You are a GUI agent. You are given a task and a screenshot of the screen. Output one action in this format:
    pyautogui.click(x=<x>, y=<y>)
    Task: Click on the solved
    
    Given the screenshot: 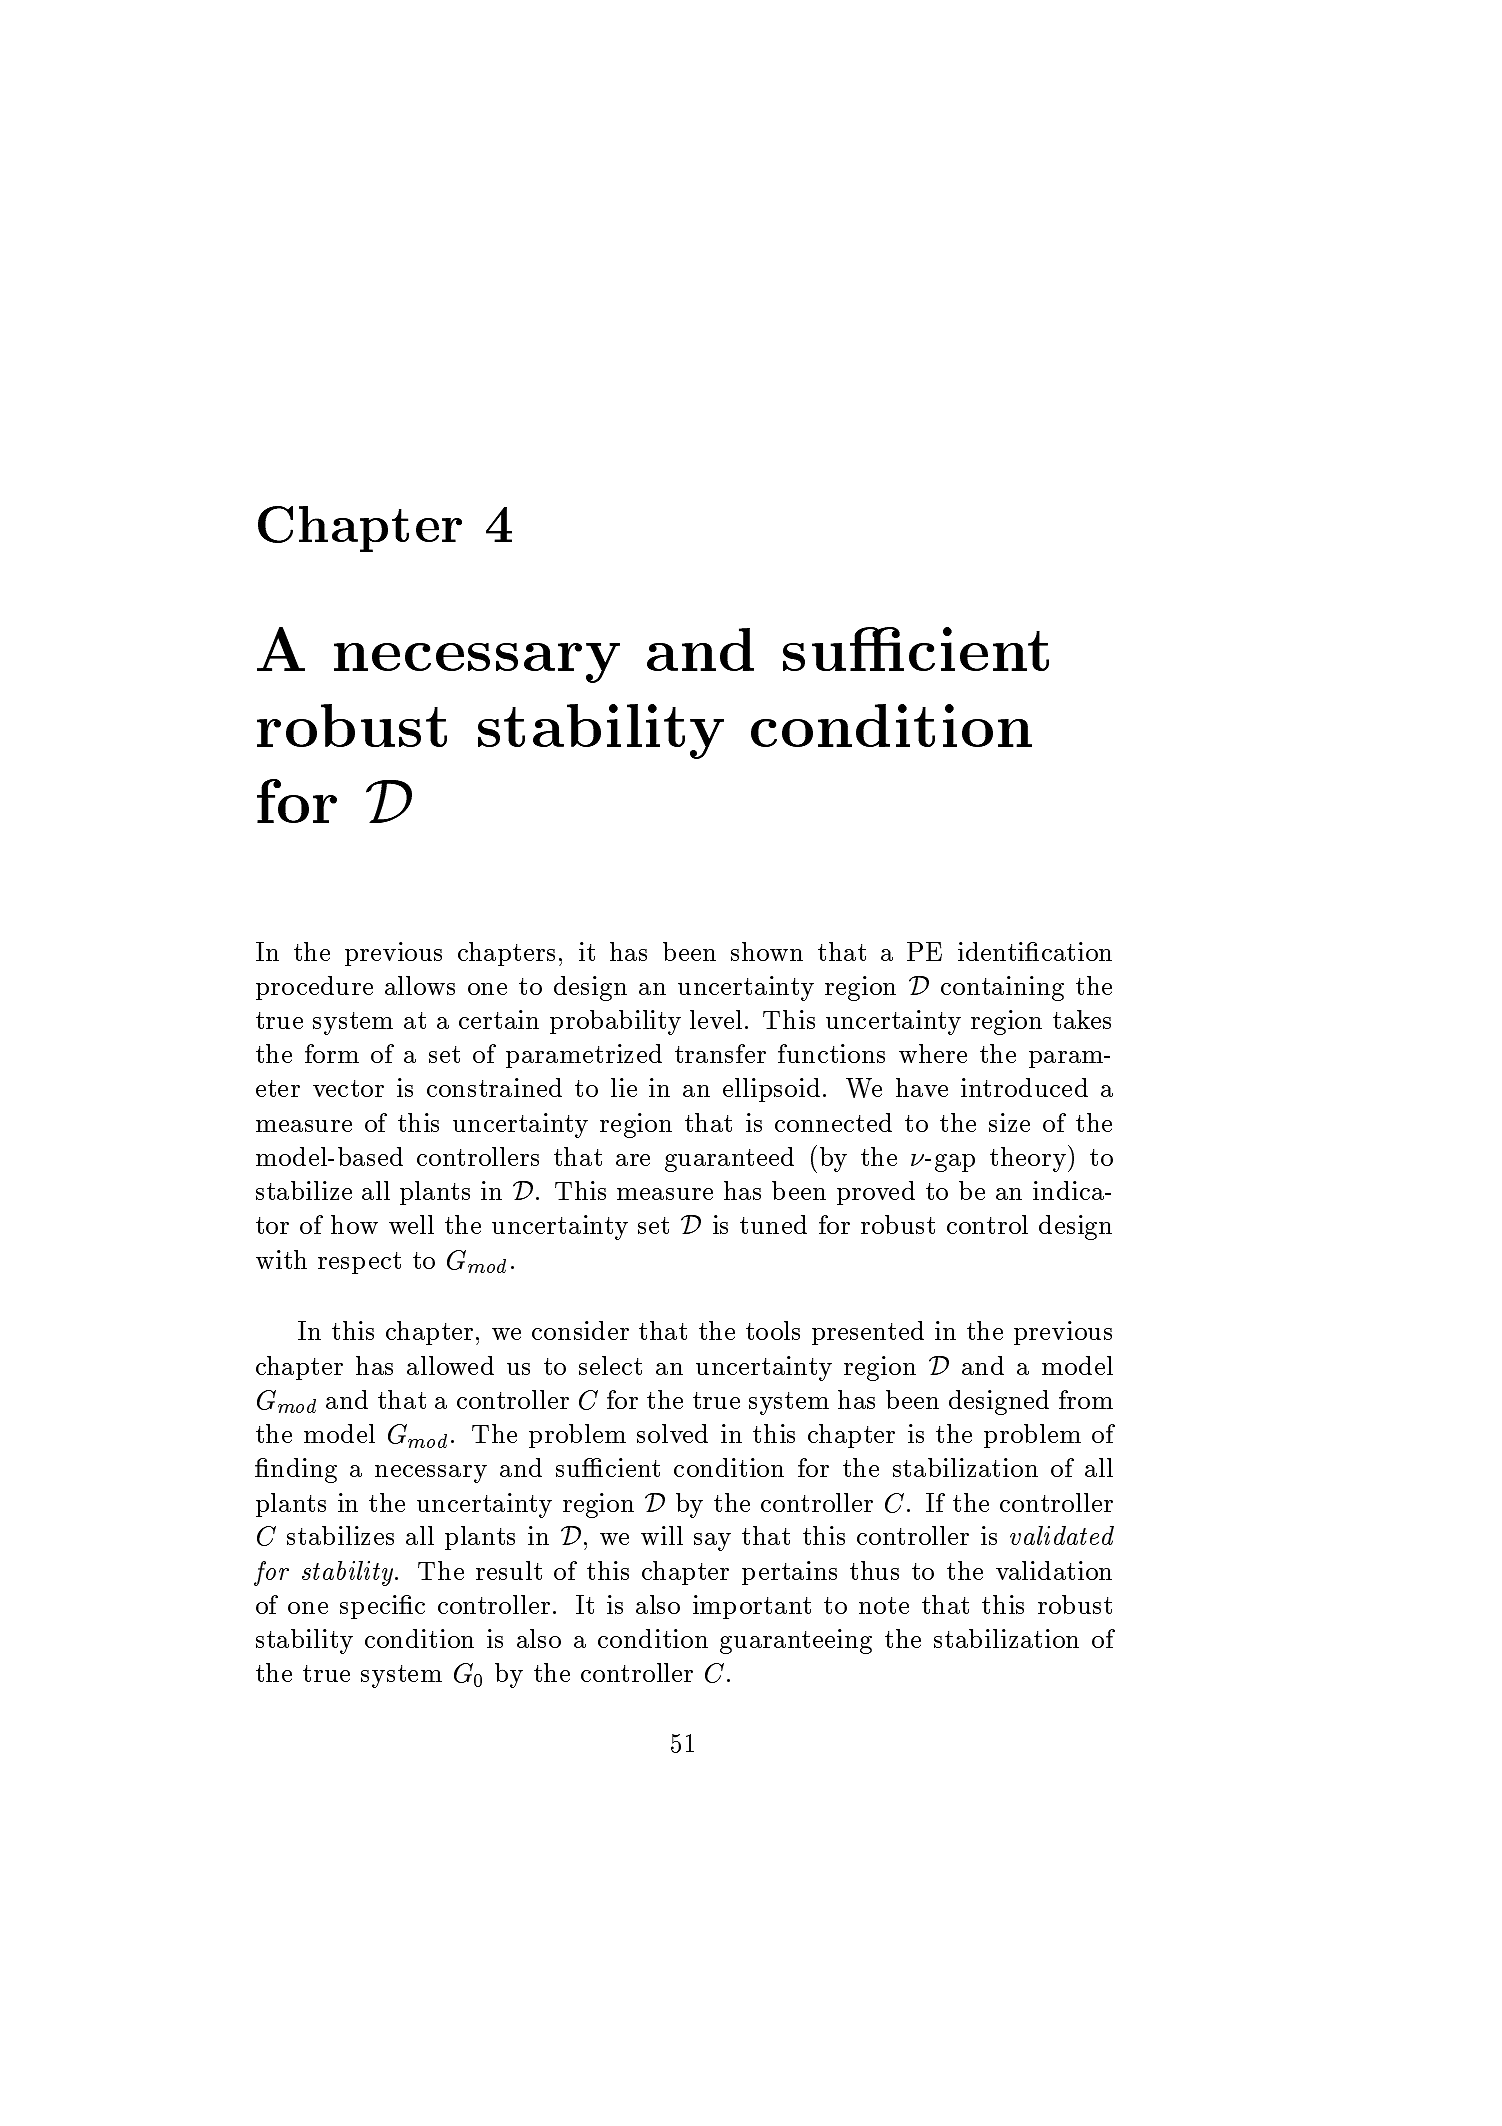 What is the action you would take?
    pyautogui.click(x=672, y=1433)
